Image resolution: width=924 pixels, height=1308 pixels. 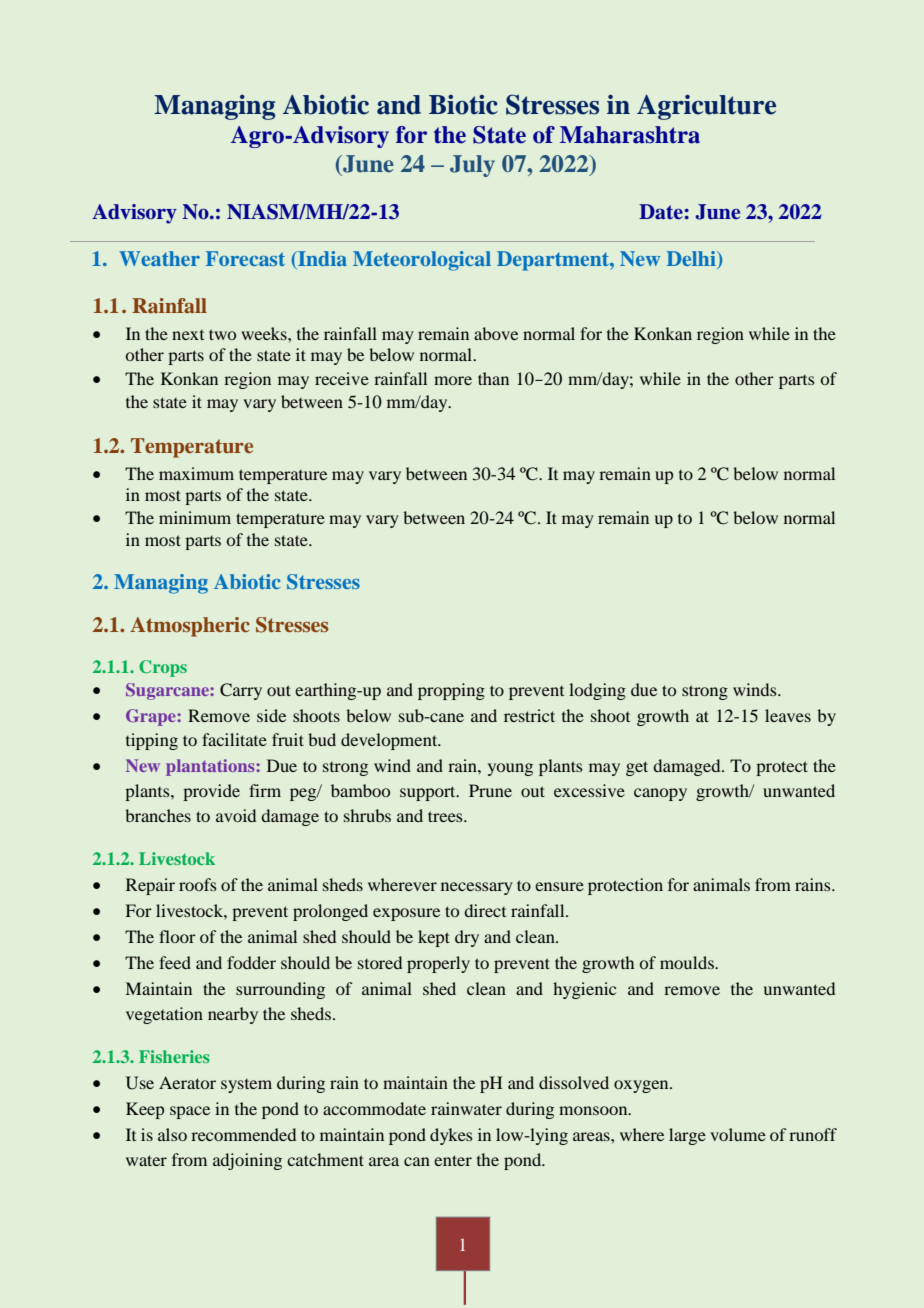 I want to click on than, so click(x=493, y=378).
